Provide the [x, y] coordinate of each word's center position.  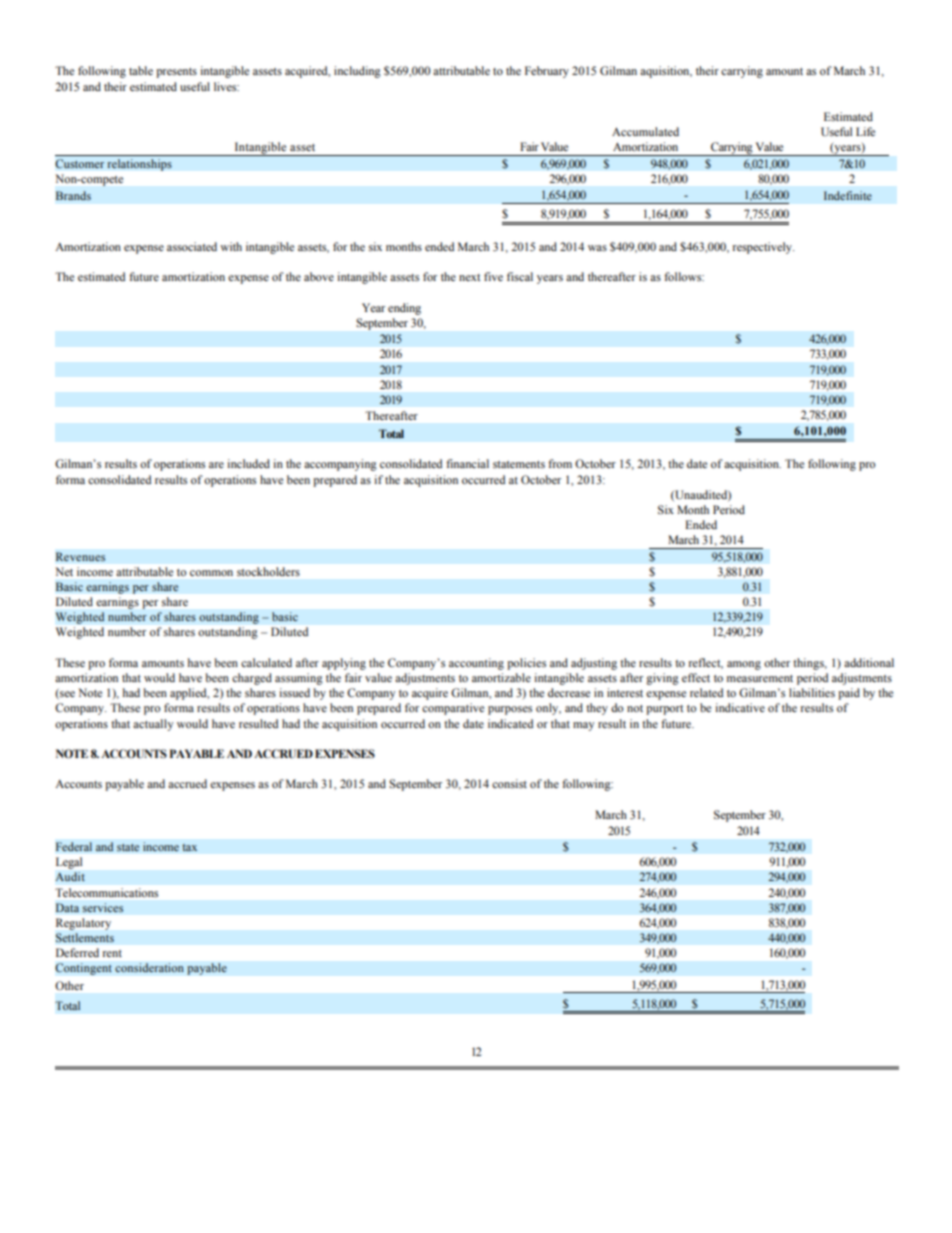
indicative [740, 707]
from [560, 463]
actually [153, 725]
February [547, 72]
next [470, 277]
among [744, 665]
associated [192, 246]
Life [865, 131]
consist [509, 783]
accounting [476, 664]
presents [176, 73]
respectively [763, 248]
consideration [149, 968]
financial [467, 463]
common [211, 573]
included [248, 463]
